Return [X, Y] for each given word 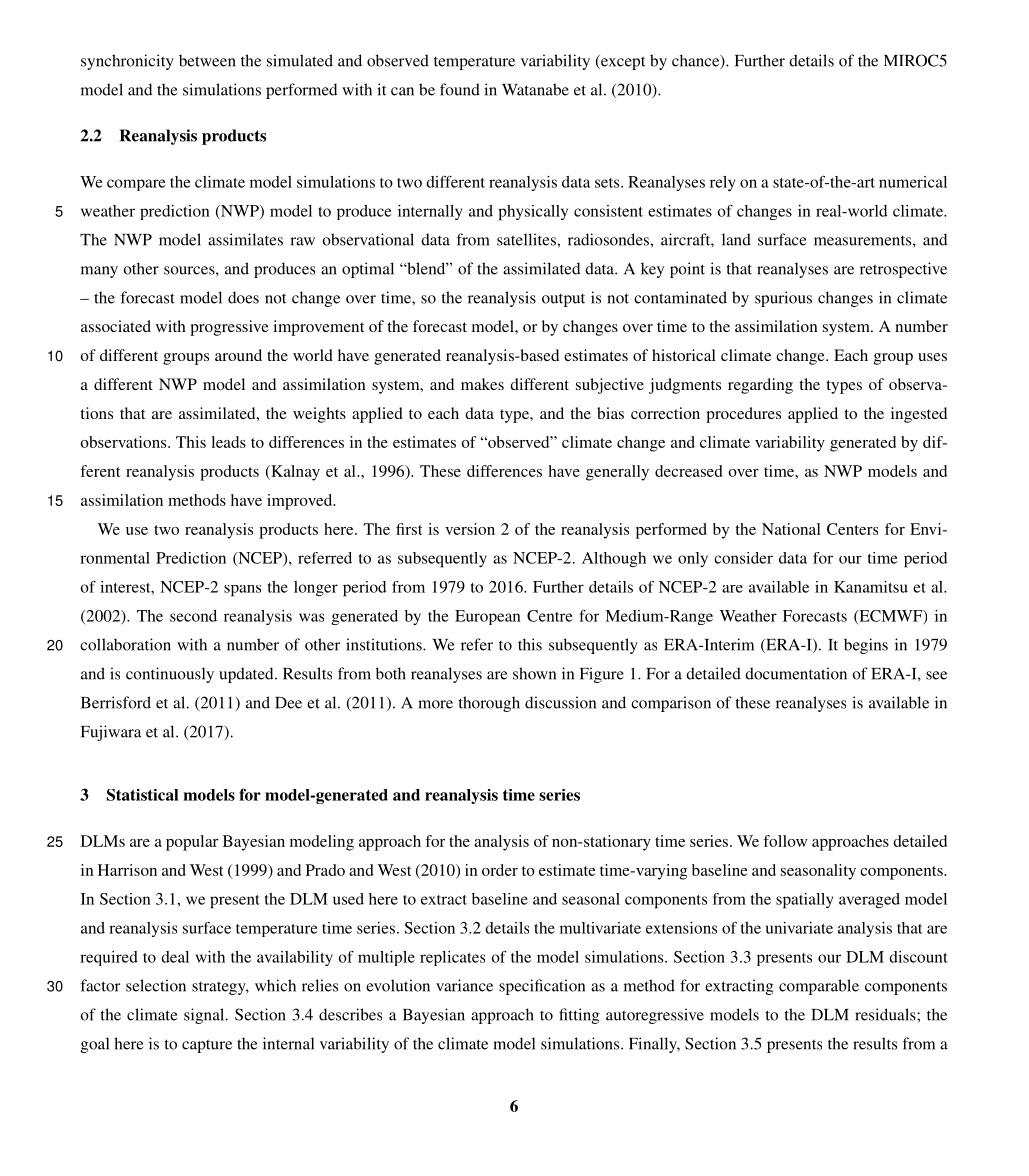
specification [542, 987]
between [207, 60]
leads [228, 442]
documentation [796, 673]
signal [205, 1016]
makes [482, 384]
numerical [913, 182]
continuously [170, 675]
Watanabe [535, 89]
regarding [760, 386]
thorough [489, 704]
